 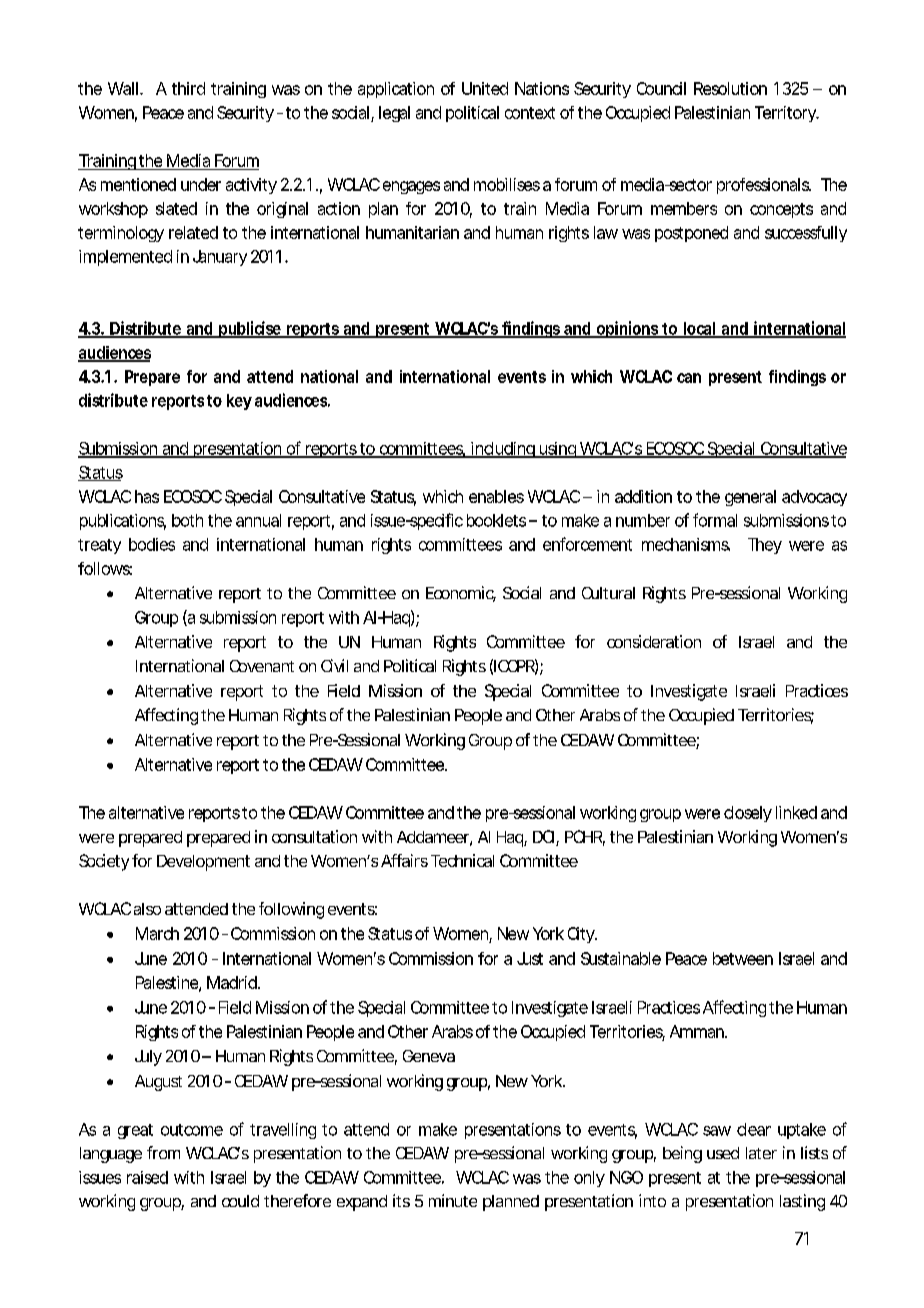 What do you see at coordinates (730, 88) in the page?
I see `Resolution` at bounding box center [730, 88].
